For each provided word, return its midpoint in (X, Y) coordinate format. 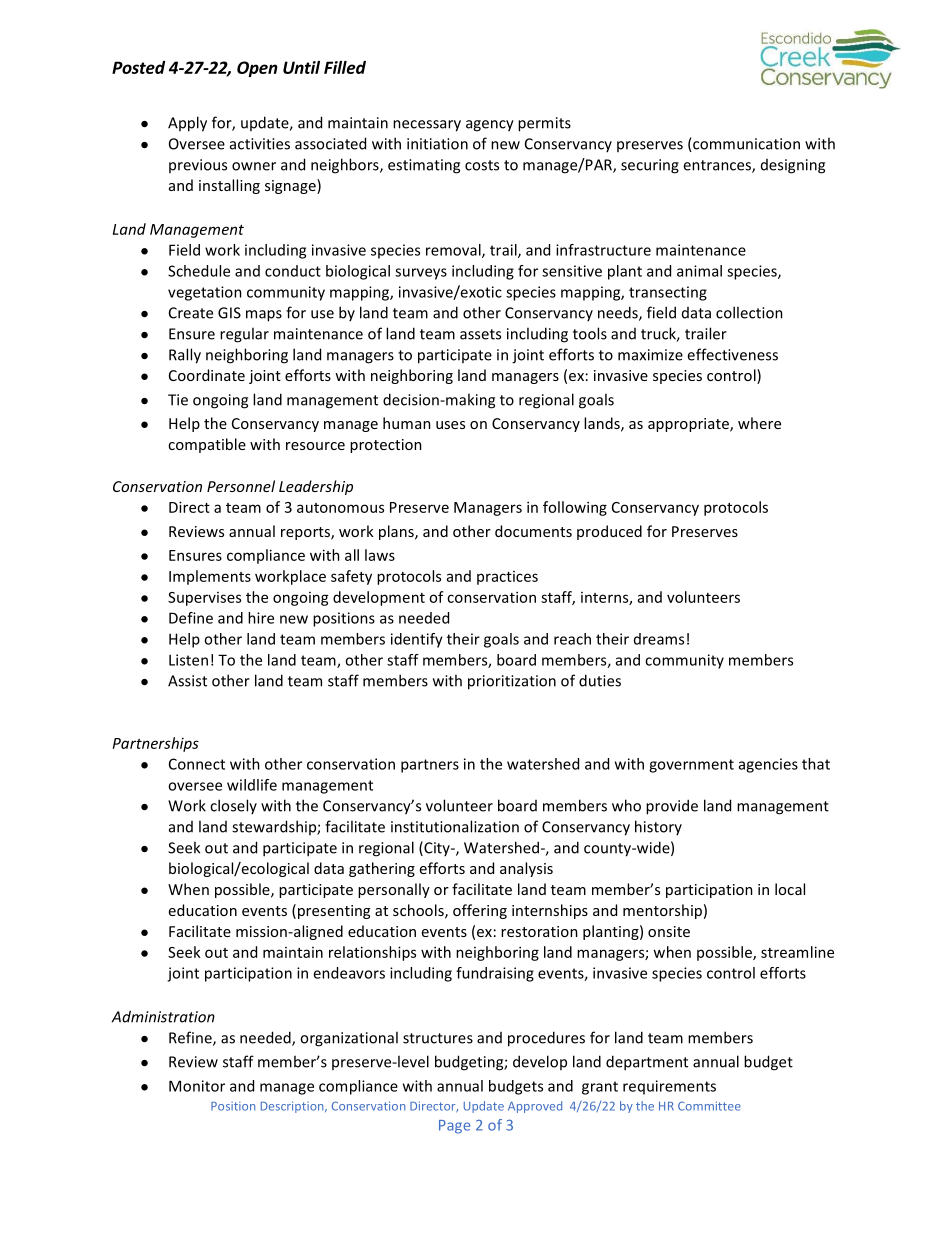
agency (490, 126)
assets (480, 334)
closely (233, 806)
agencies (768, 765)
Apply (187, 124)
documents (533, 531)
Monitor (197, 1086)
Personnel (241, 486)
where (759, 423)
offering (480, 911)
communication (745, 145)
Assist (187, 681)
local (790, 889)
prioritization (512, 682)
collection (749, 312)
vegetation (205, 293)
